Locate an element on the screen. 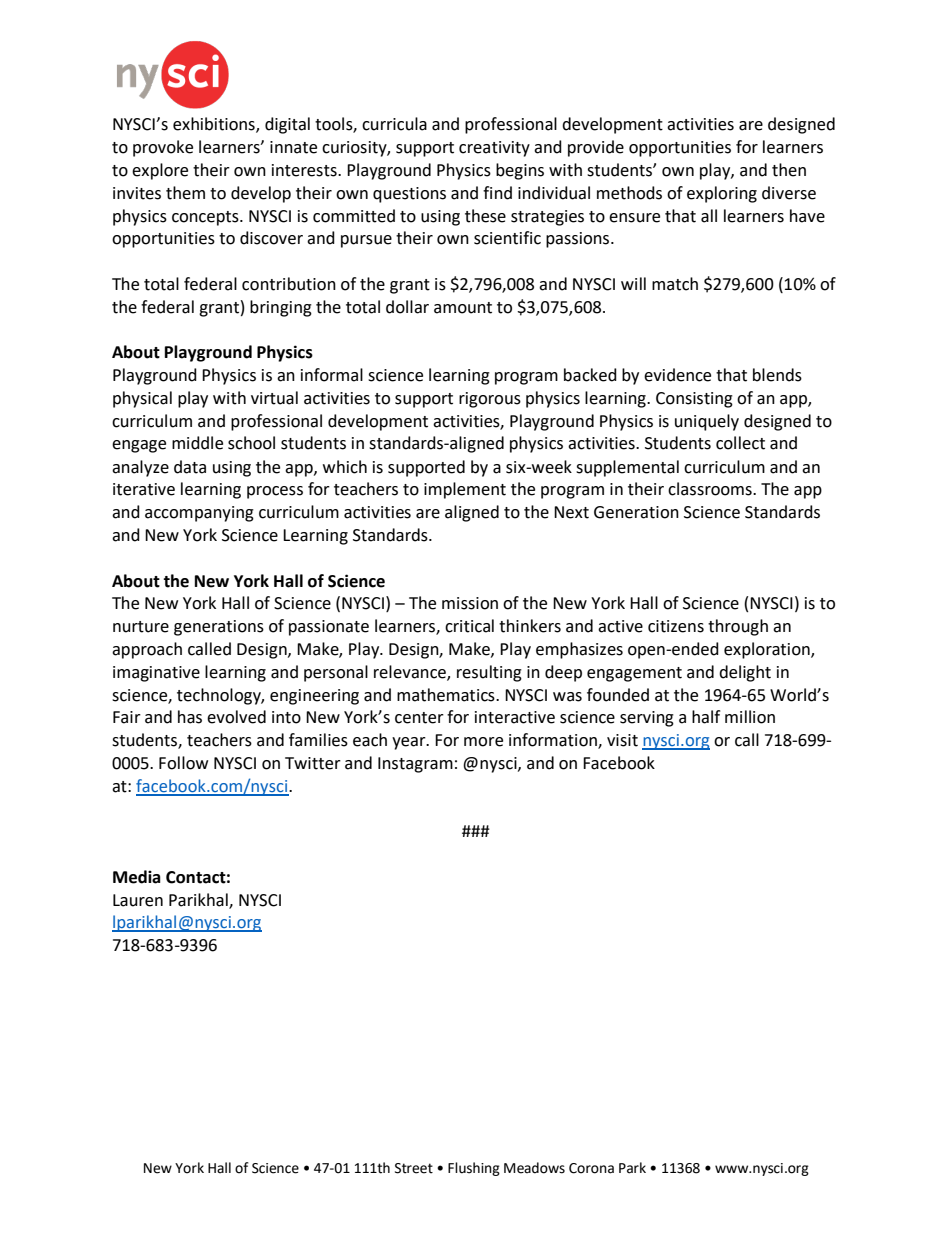 Image resolution: width=952 pixels, height=1233 pixels. exhibitions is located at coordinates (215, 125).
